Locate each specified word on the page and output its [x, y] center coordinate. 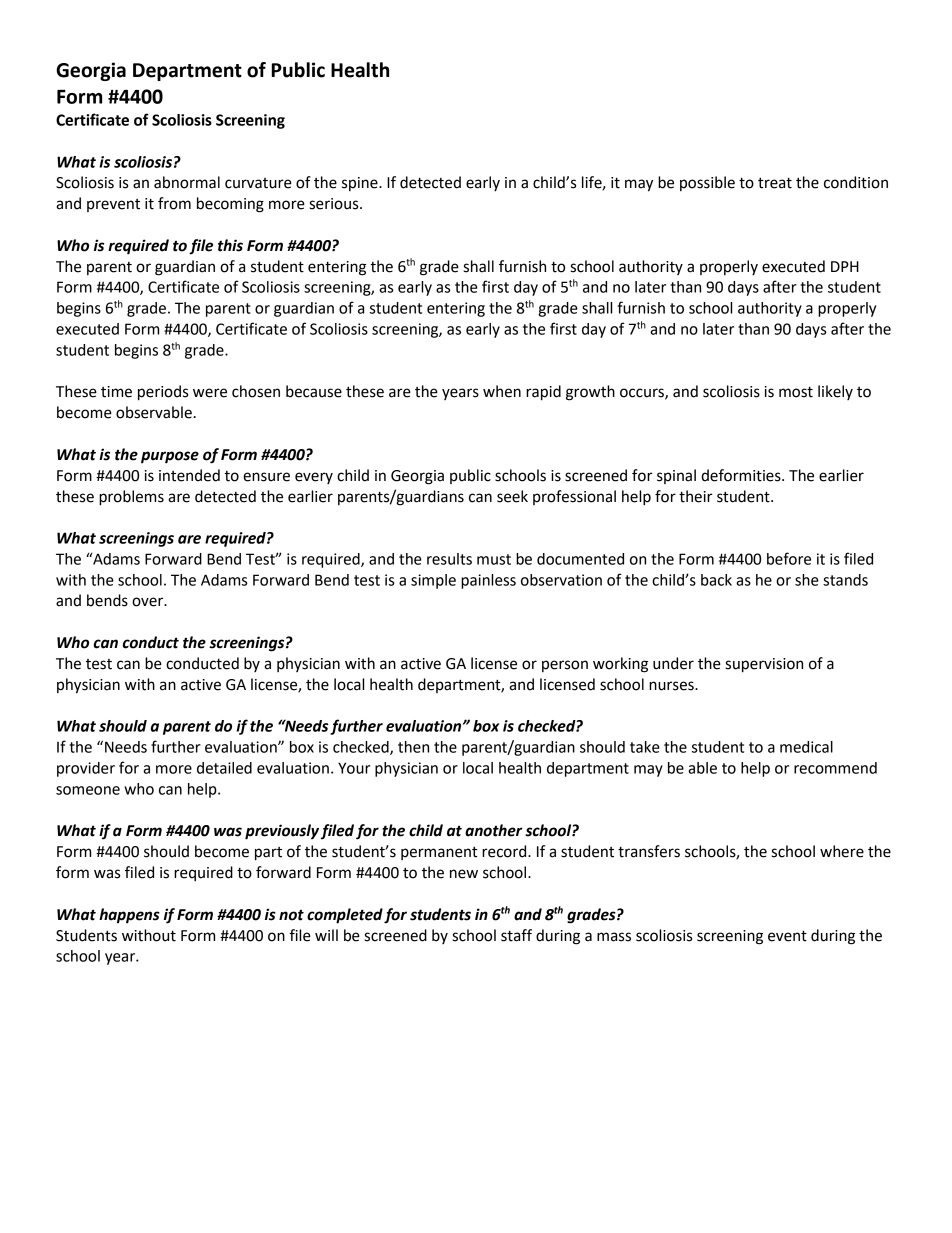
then [413, 747]
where [842, 851]
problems [131, 498]
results [449, 559]
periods [163, 393]
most [796, 392]
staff [516, 935]
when [502, 391]
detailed [224, 768]
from [174, 203]
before [789, 558]
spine [361, 184]
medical [806, 747]
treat [775, 183]
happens [129, 916]
